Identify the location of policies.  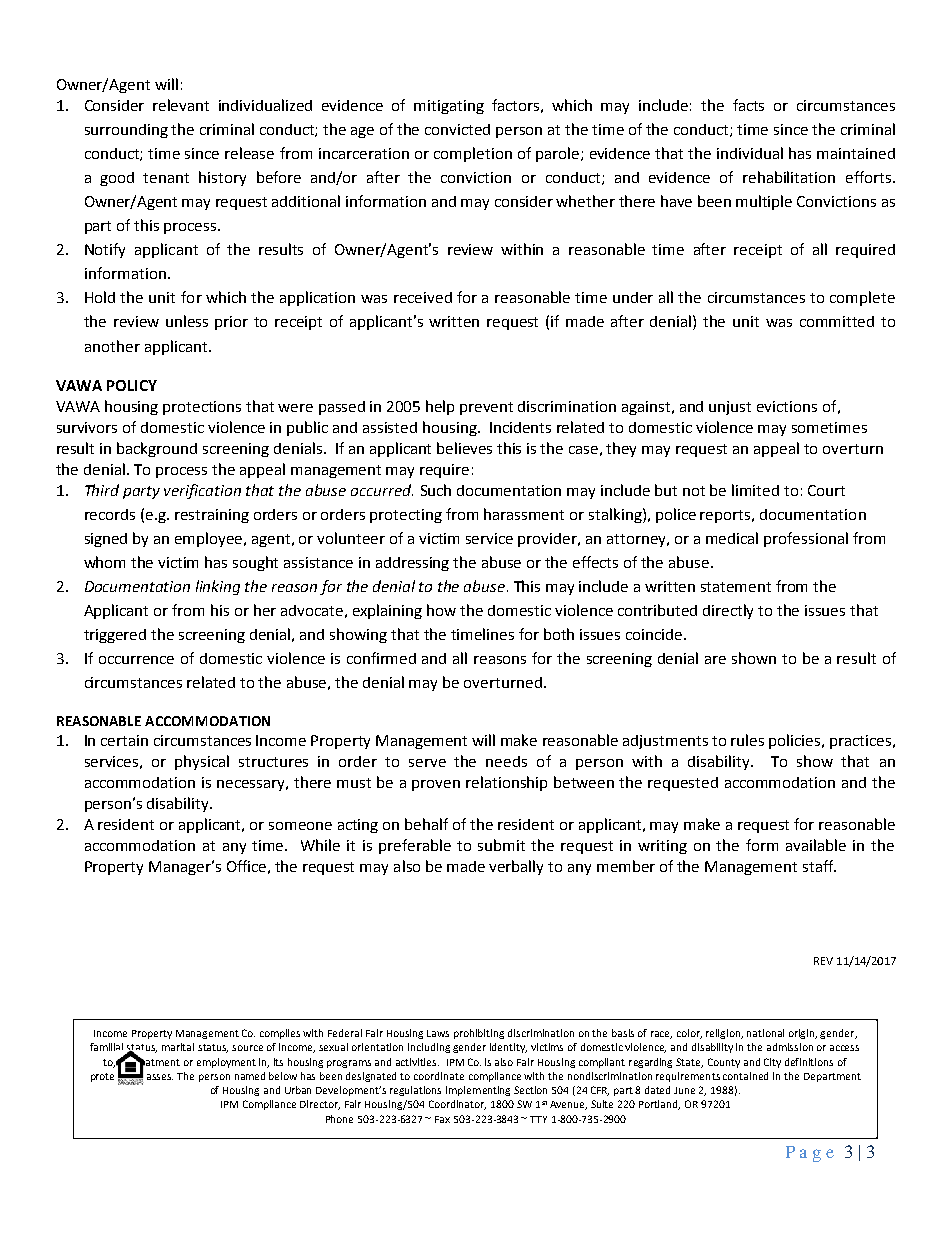
(796, 741).
